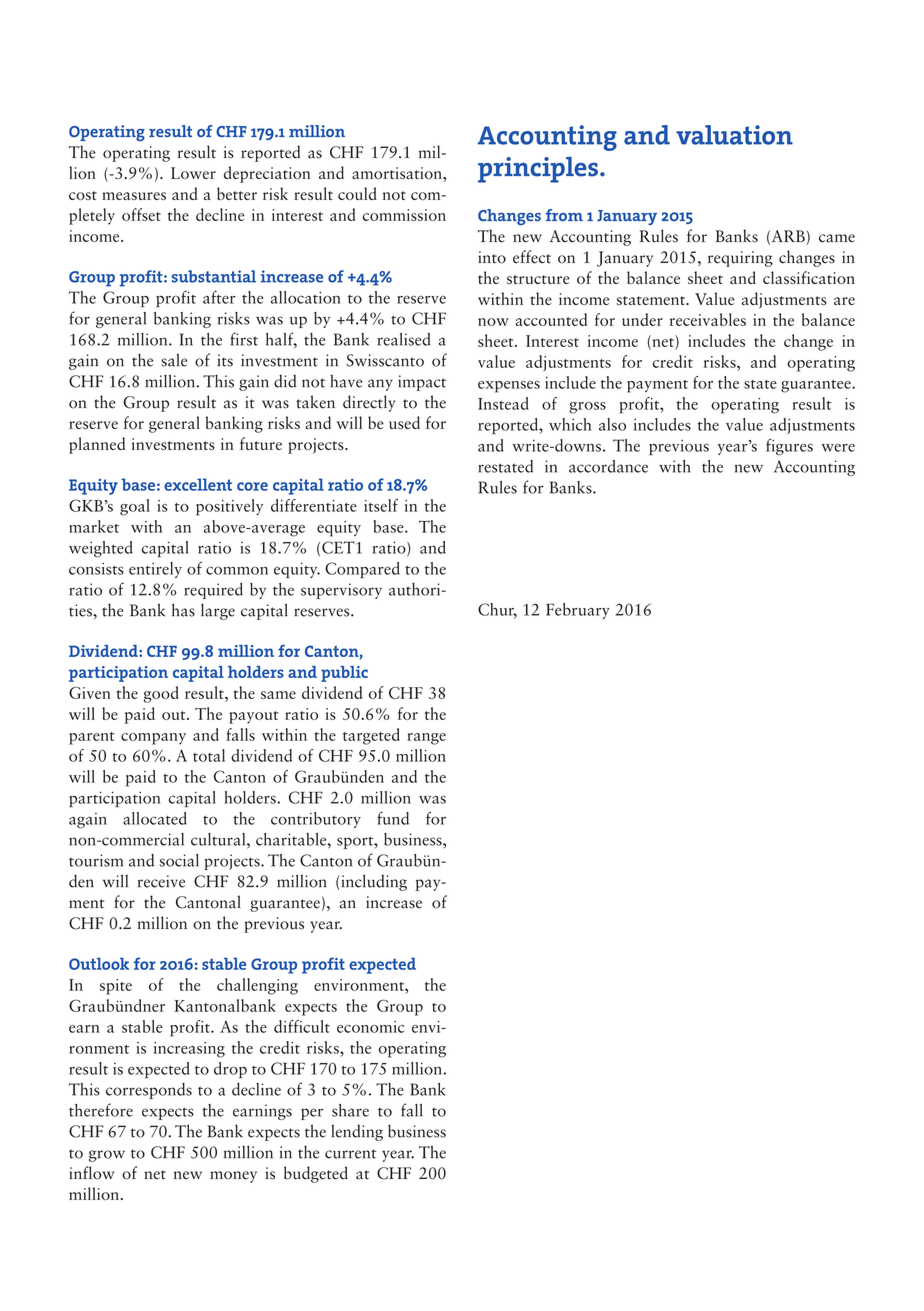 This screenshot has height=1311, width=924. Describe the element at coordinates (578, 611) in the screenshot. I see `February` at that location.
